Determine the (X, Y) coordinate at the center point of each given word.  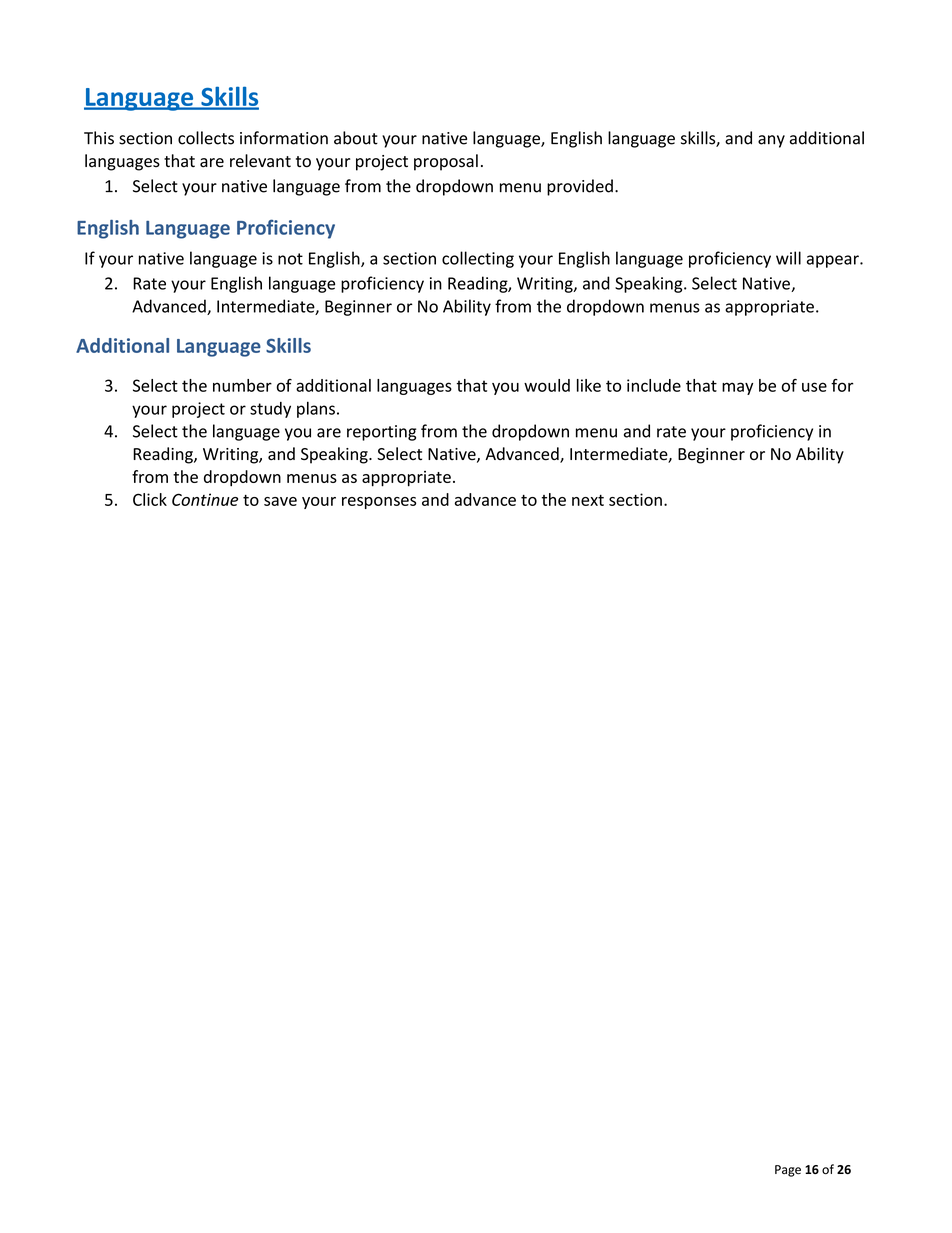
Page (788, 1171)
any (771, 141)
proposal (446, 162)
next (588, 500)
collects (206, 138)
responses (379, 503)
